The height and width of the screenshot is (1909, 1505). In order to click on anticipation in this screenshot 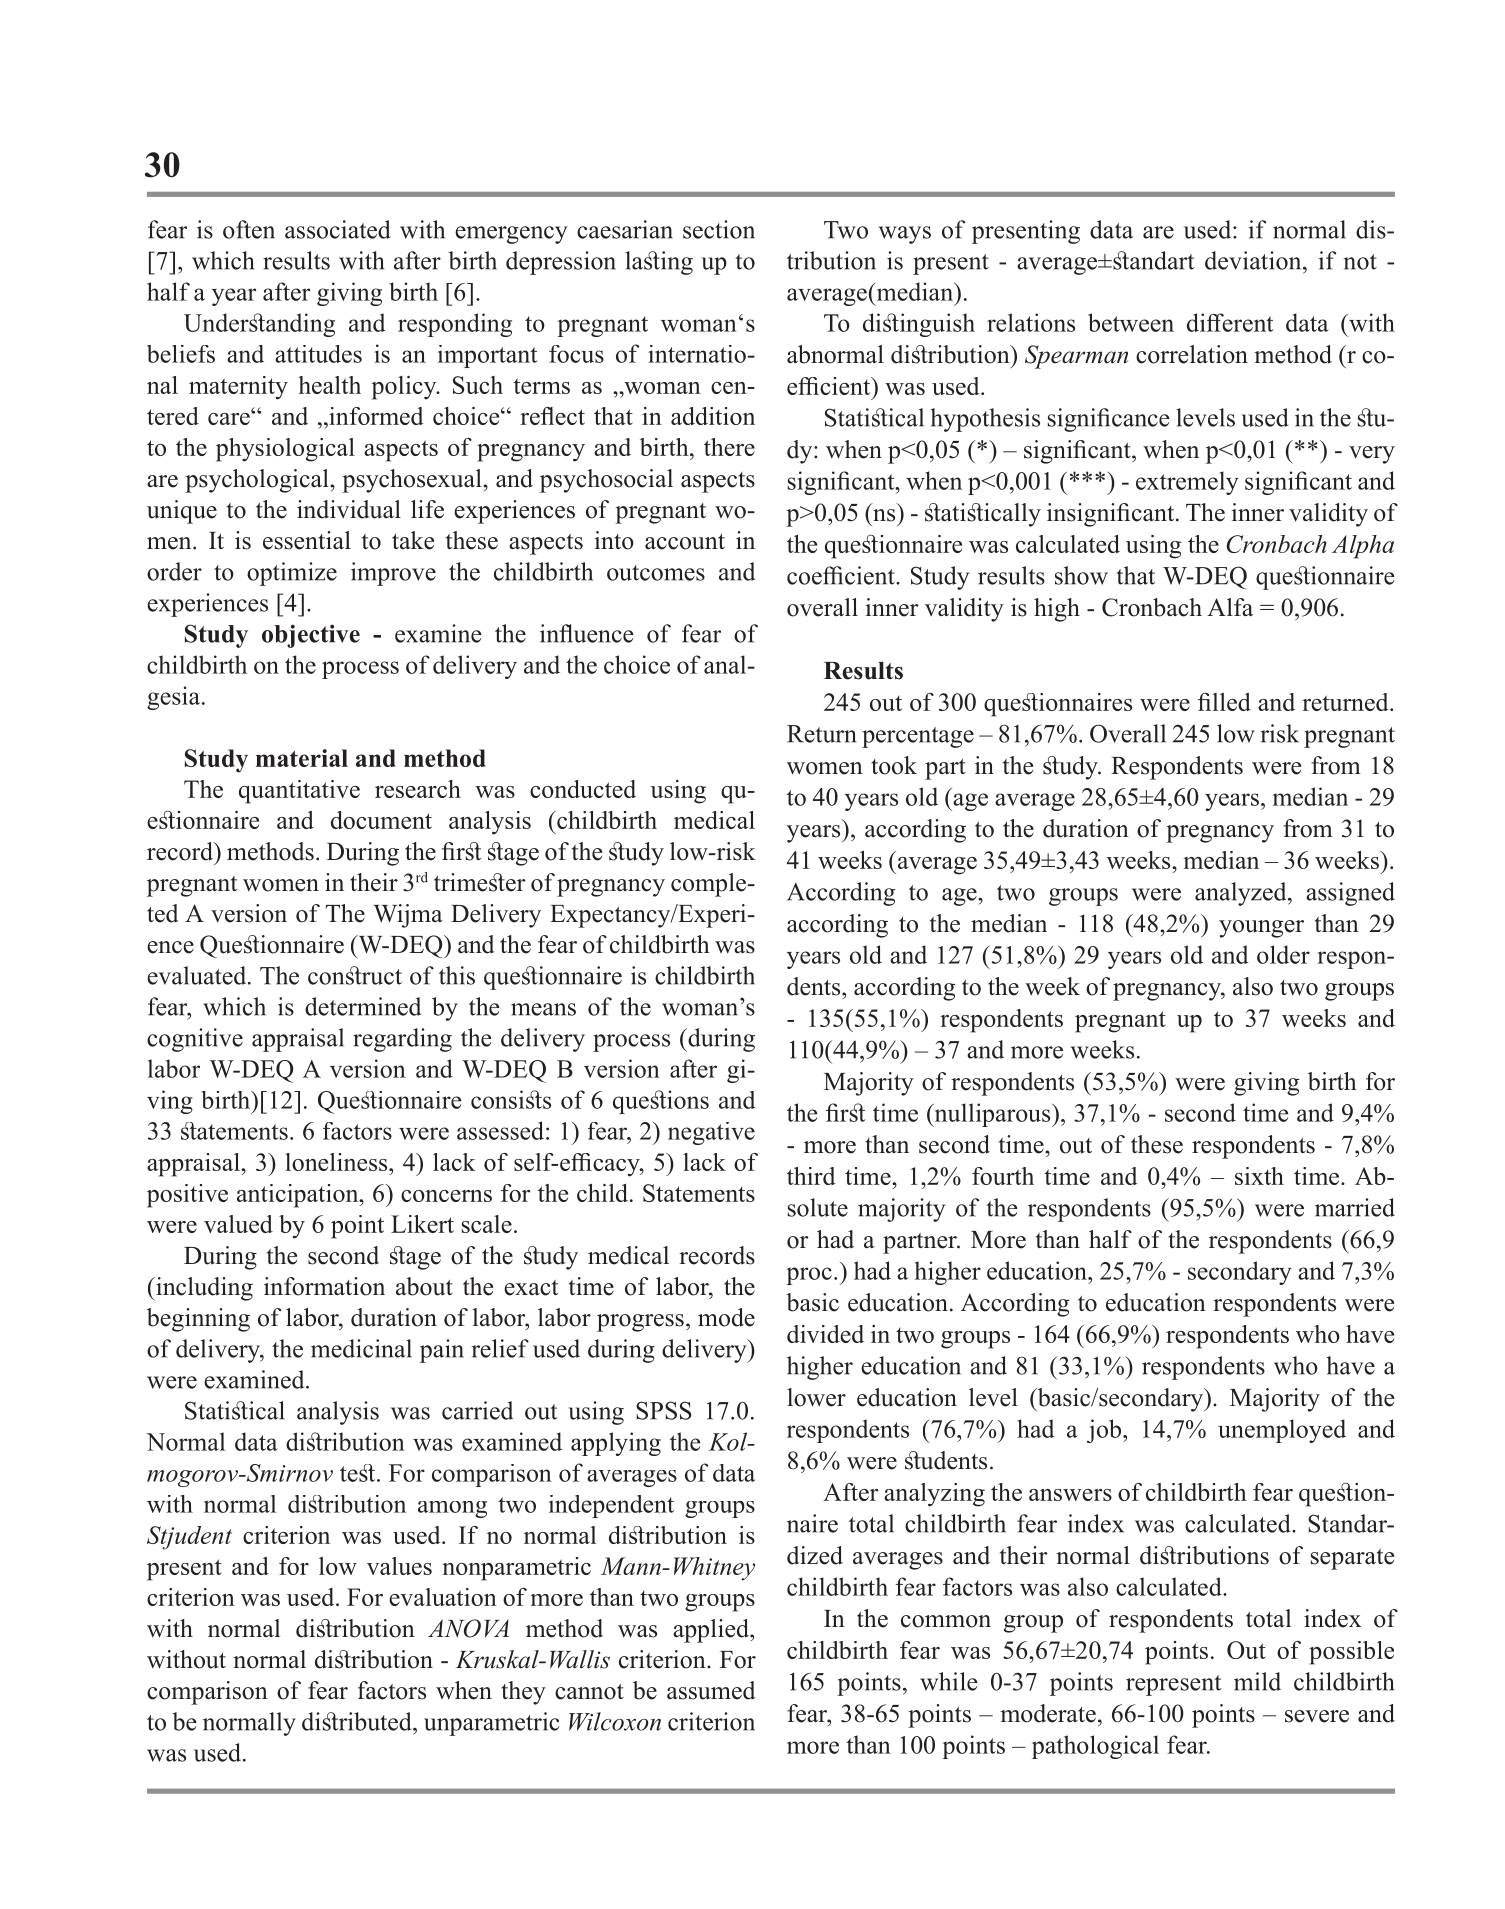, I will do `click(299, 1196)`.
